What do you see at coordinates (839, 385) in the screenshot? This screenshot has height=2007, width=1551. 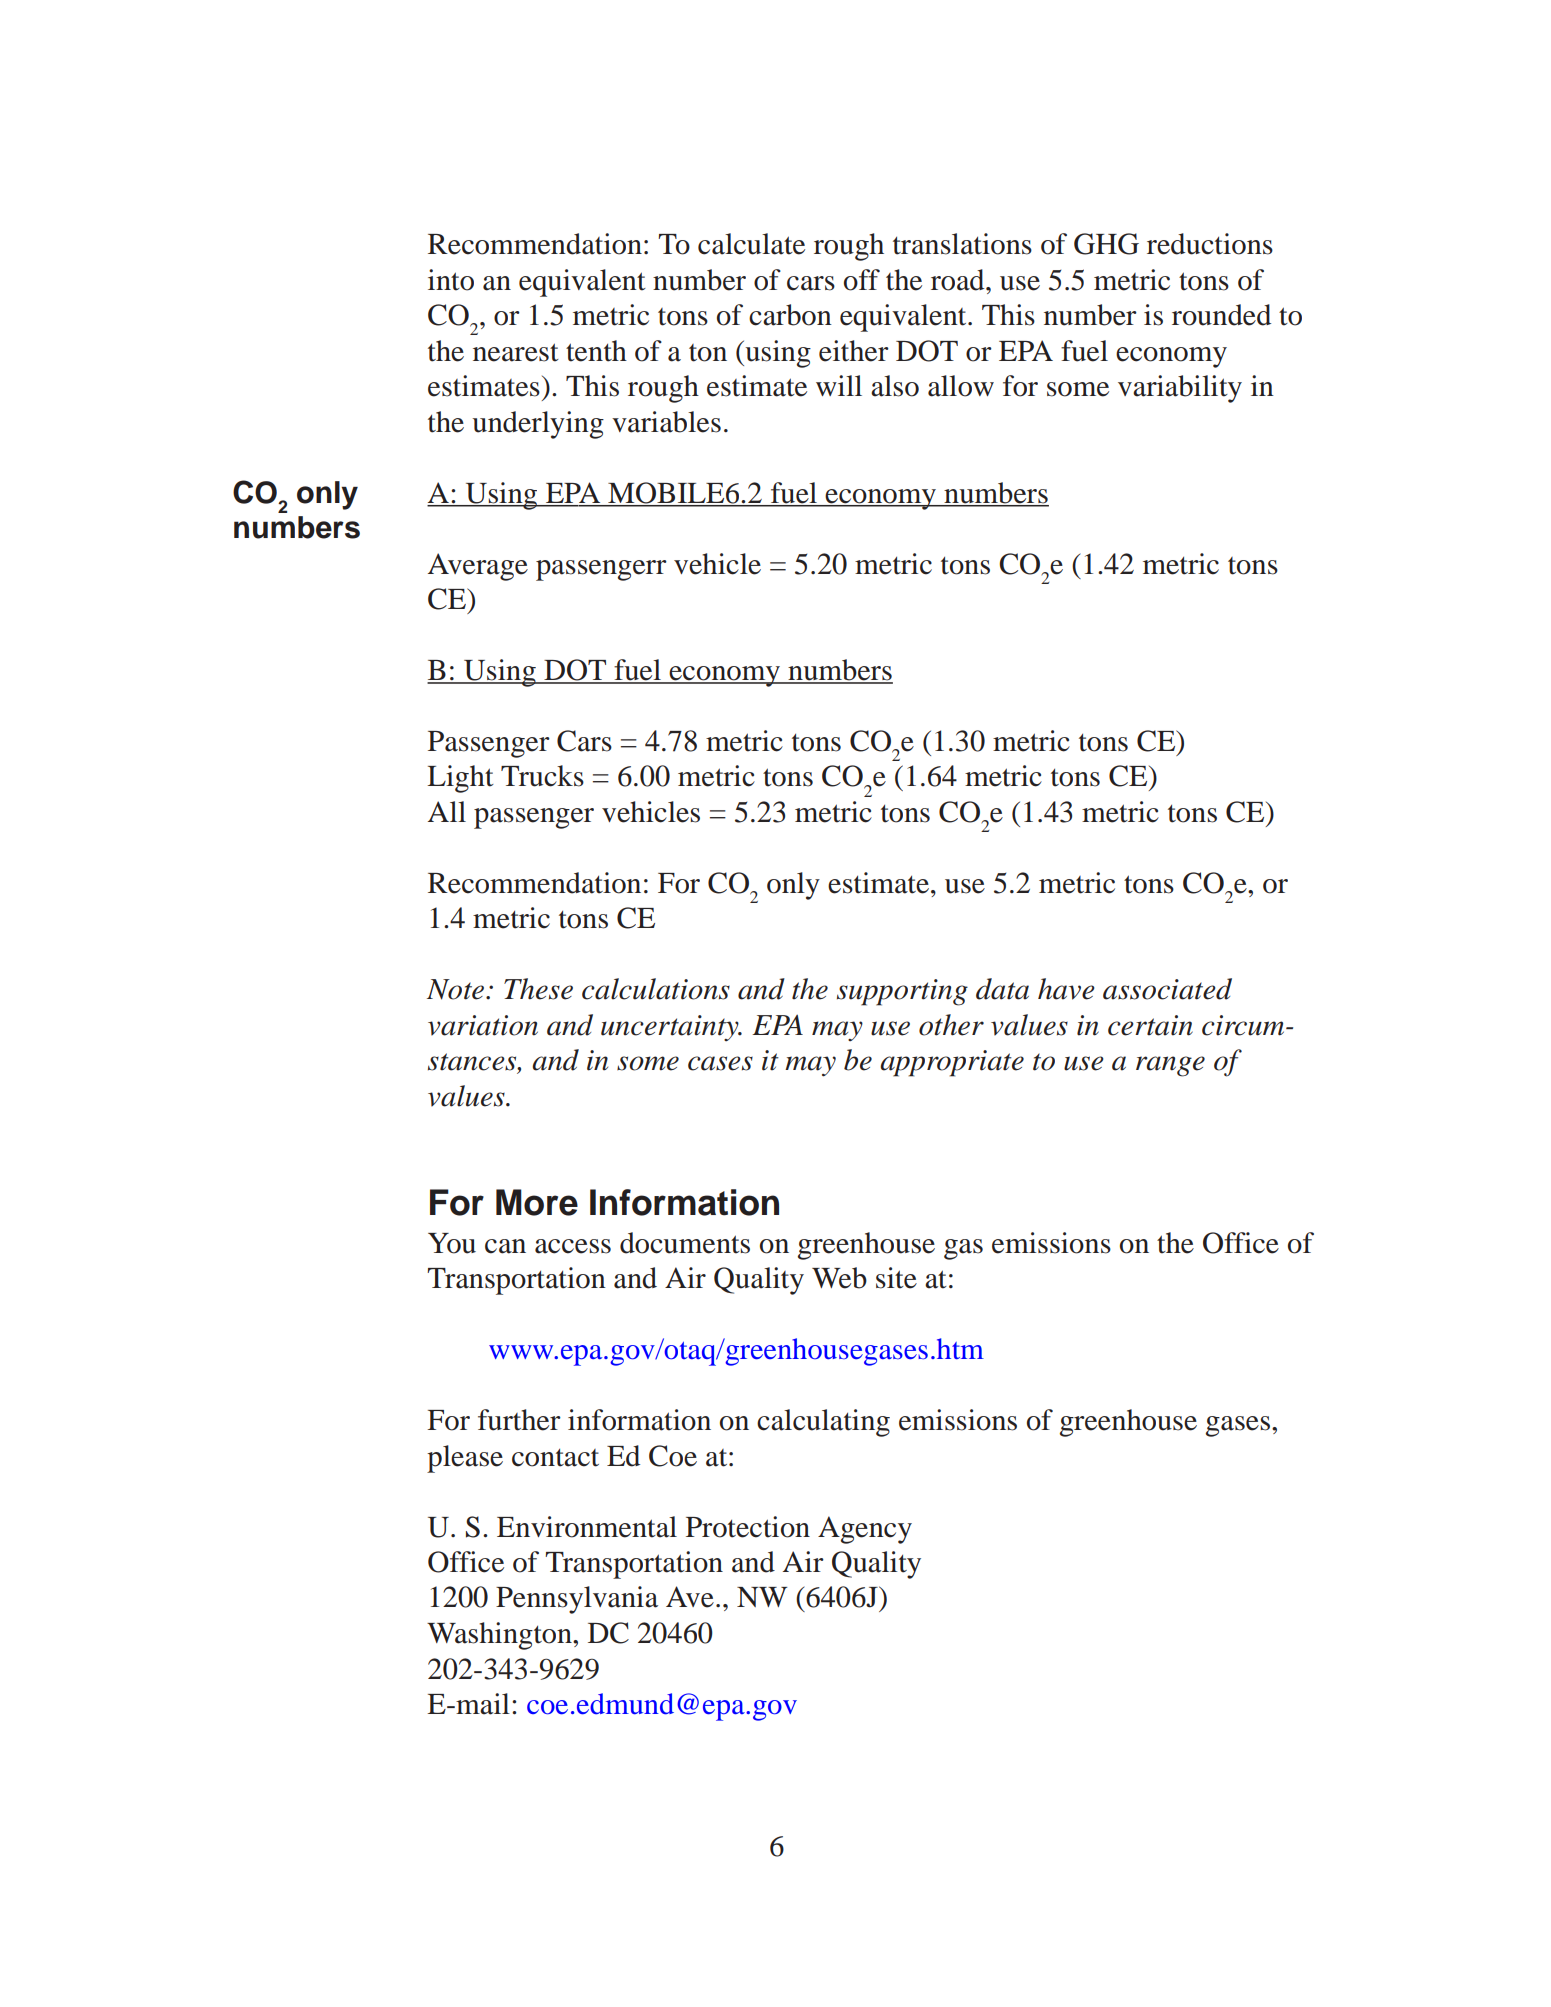 I see `will` at bounding box center [839, 385].
